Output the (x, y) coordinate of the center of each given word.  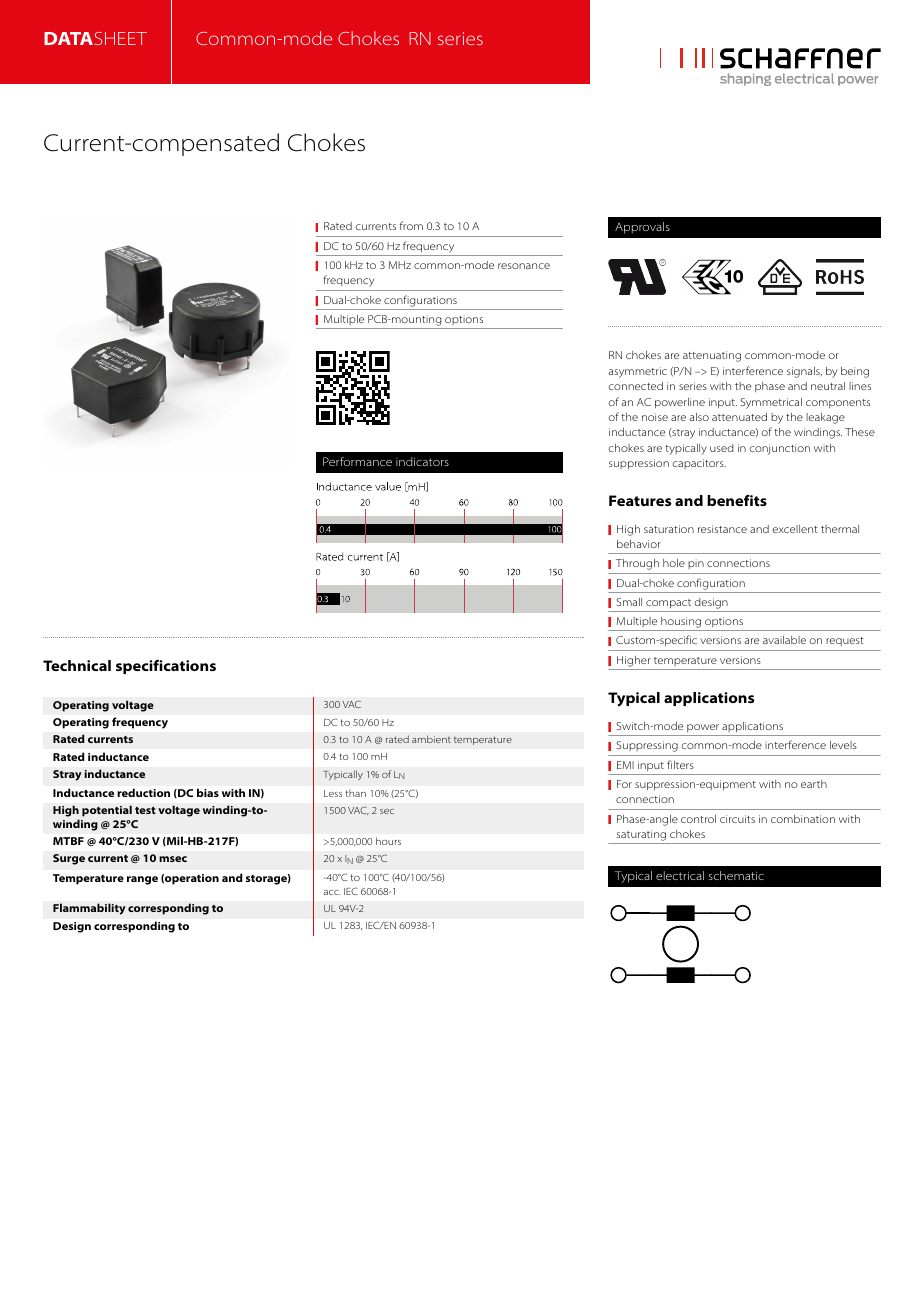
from (411, 225)
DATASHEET (95, 38)
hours (388, 841)
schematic (736, 875)
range (142, 880)
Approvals (642, 228)
